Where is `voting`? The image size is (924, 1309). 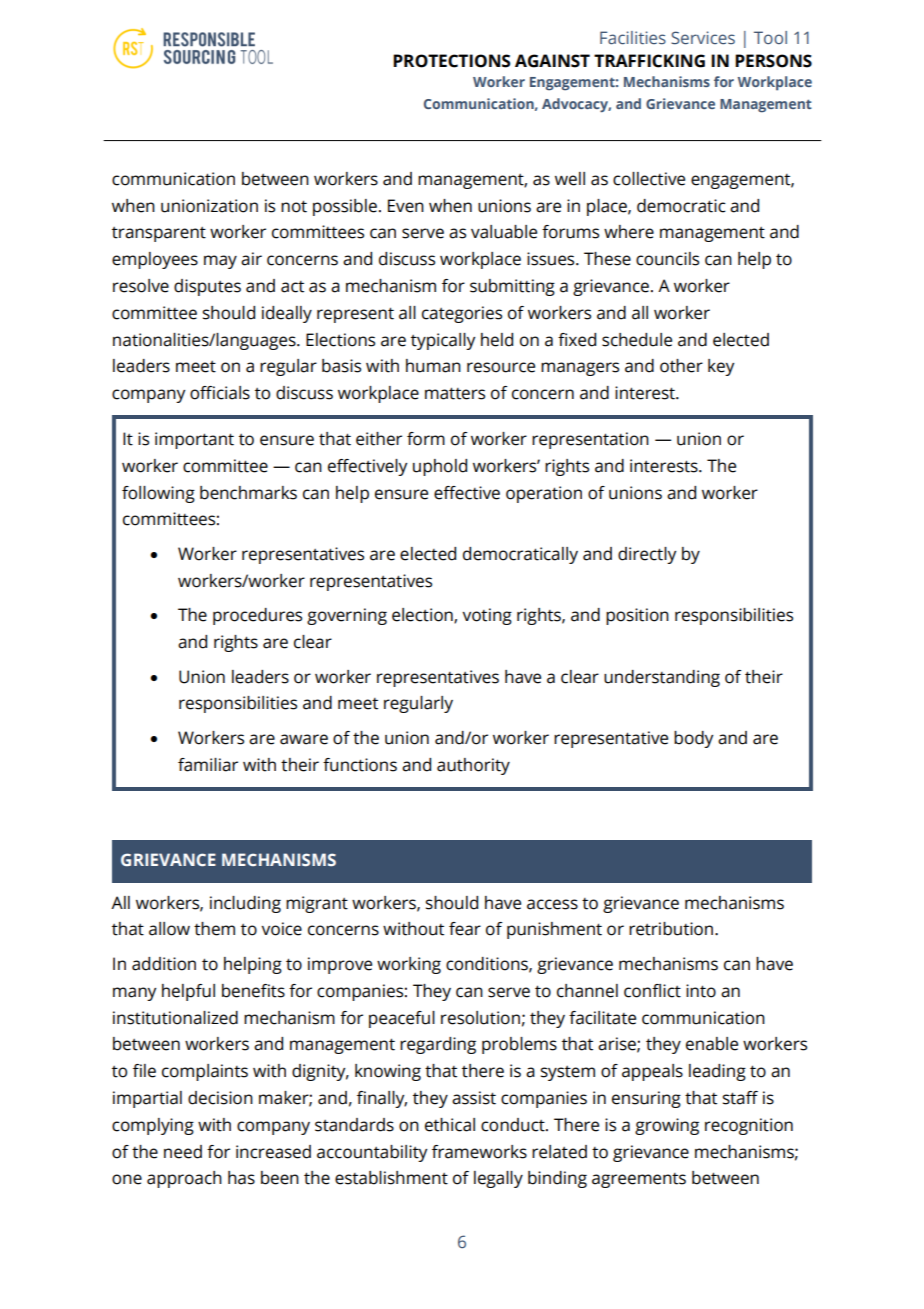
voting is located at coordinates (487, 616).
